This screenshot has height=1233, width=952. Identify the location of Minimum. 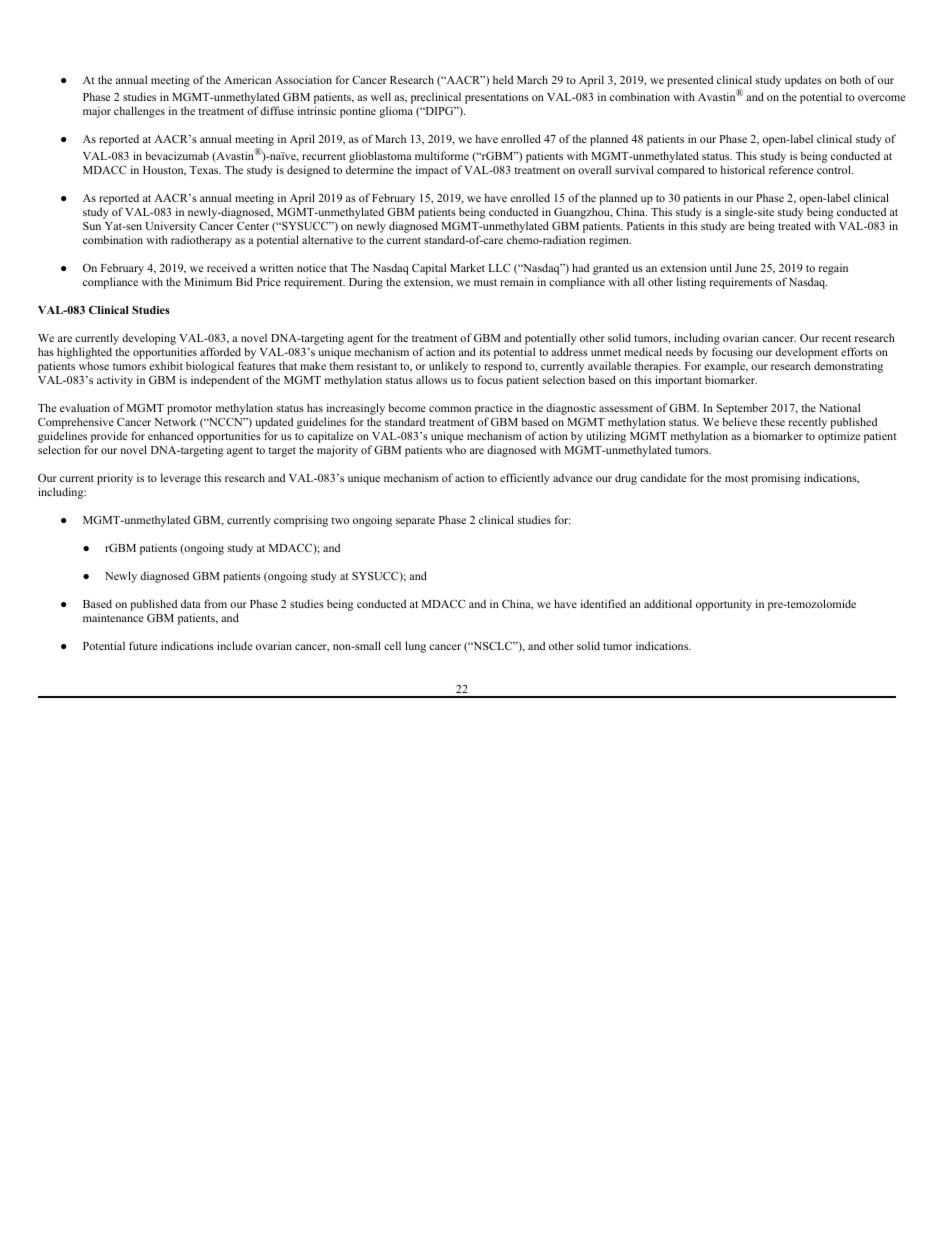
(208, 281).
